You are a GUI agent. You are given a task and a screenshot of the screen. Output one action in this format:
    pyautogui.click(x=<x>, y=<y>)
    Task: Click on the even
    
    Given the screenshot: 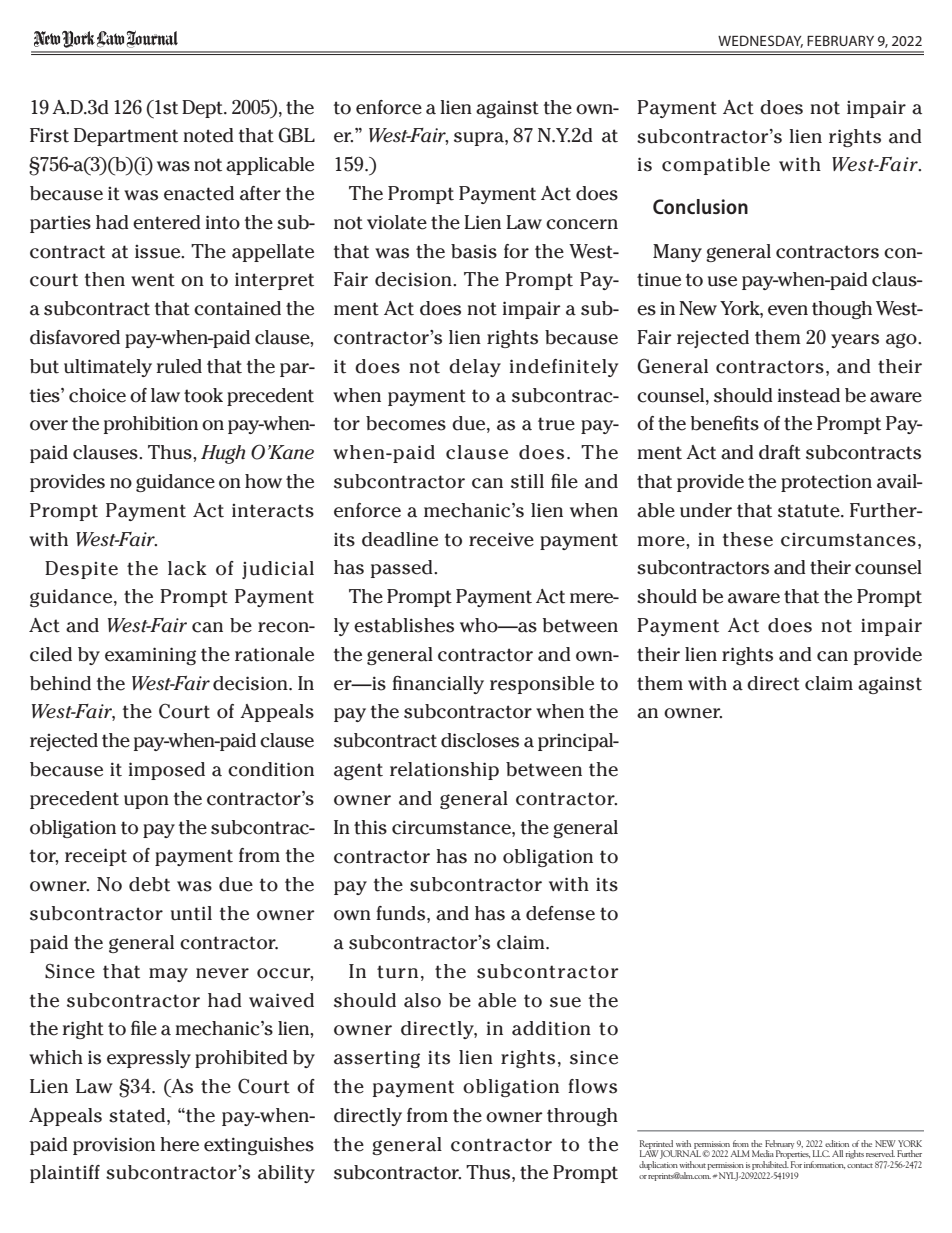 What is the action you would take?
    pyautogui.click(x=788, y=310)
